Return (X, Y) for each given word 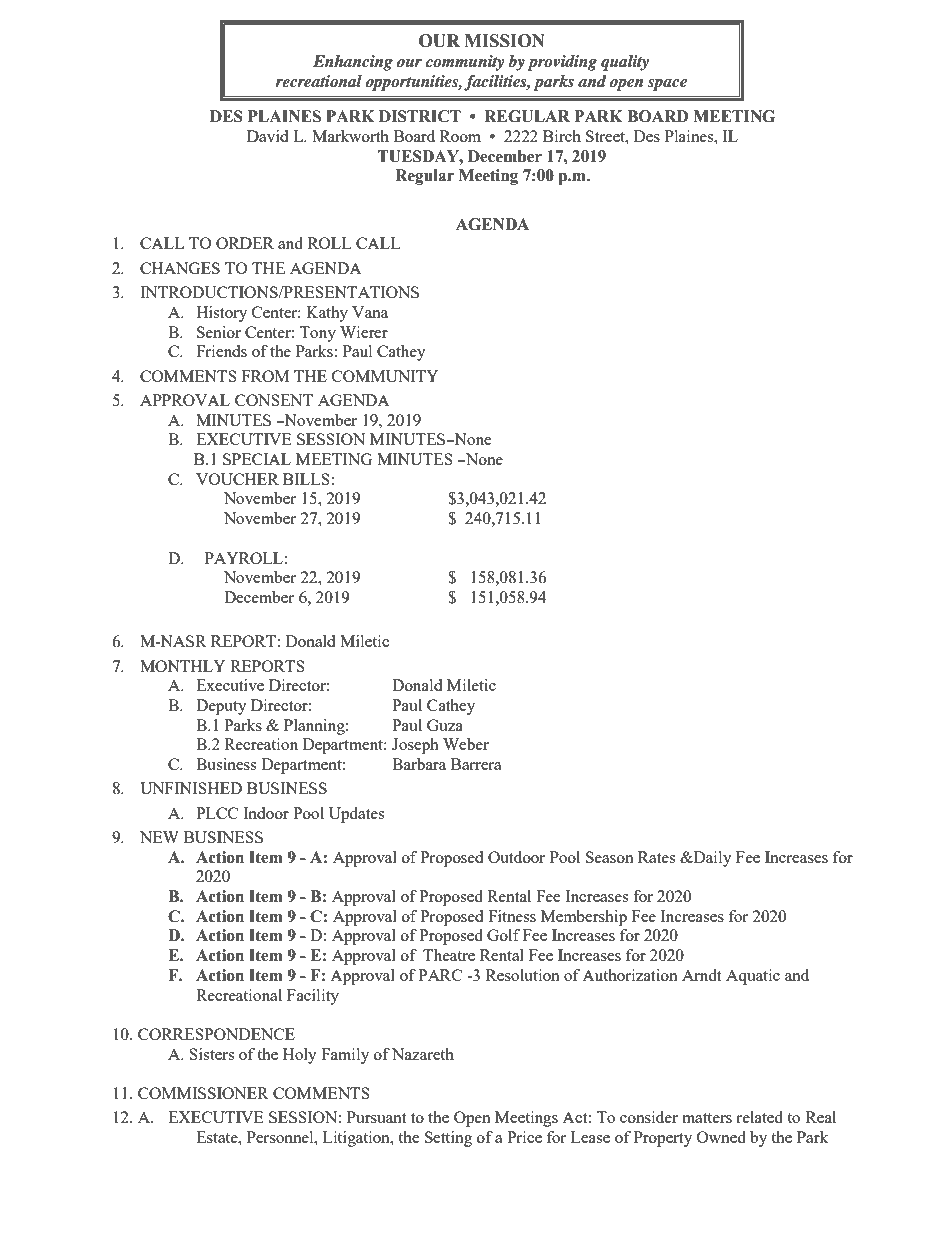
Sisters (211, 1054)
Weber (466, 744)
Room (460, 136)
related (759, 1117)
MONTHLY (183, 666)
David (267, 136)
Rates (656, 857)
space (667, 85)
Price (524, 1137)
